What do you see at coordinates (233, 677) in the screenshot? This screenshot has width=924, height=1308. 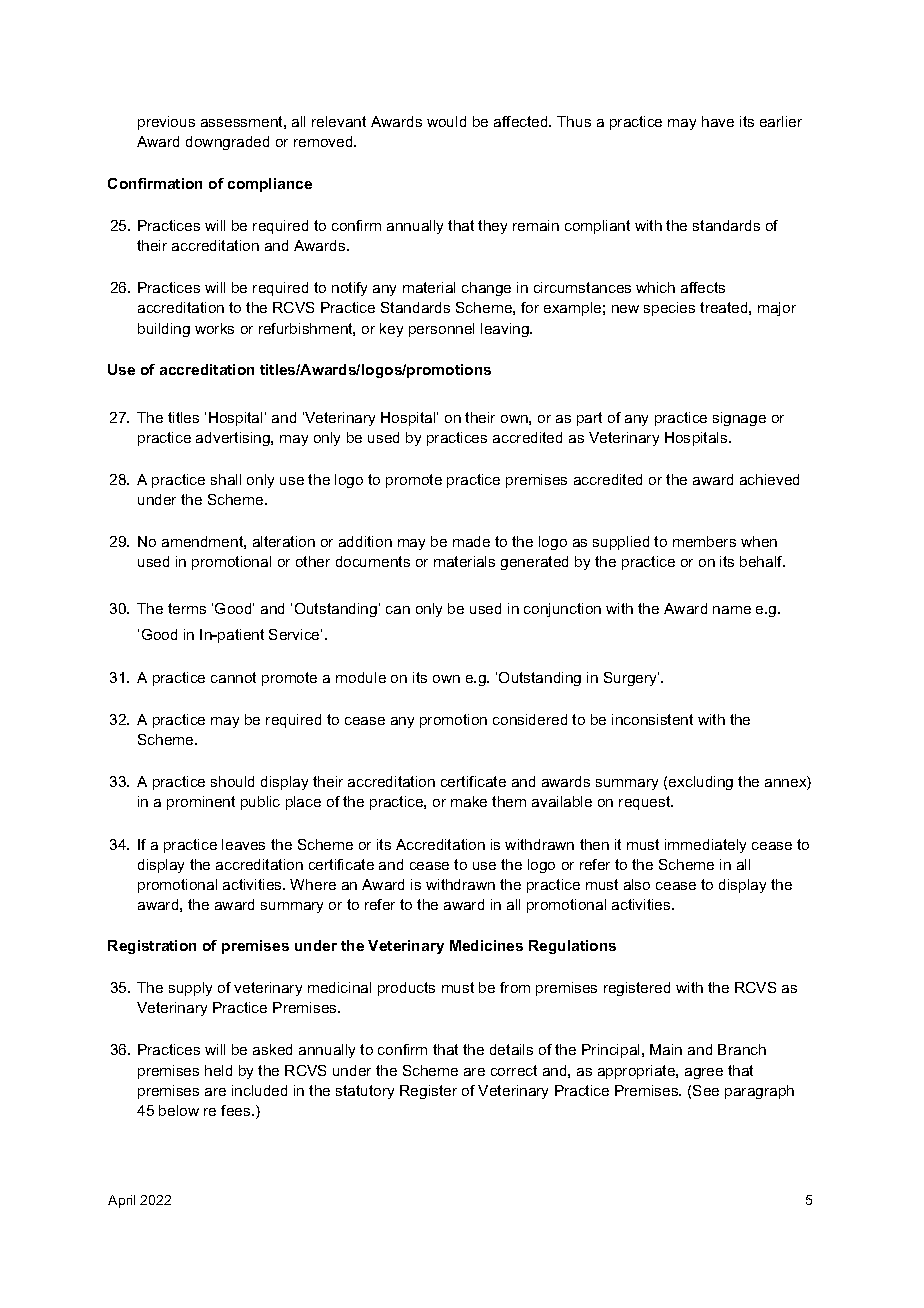 I see `cannot` at bounding box center [233, 677].
